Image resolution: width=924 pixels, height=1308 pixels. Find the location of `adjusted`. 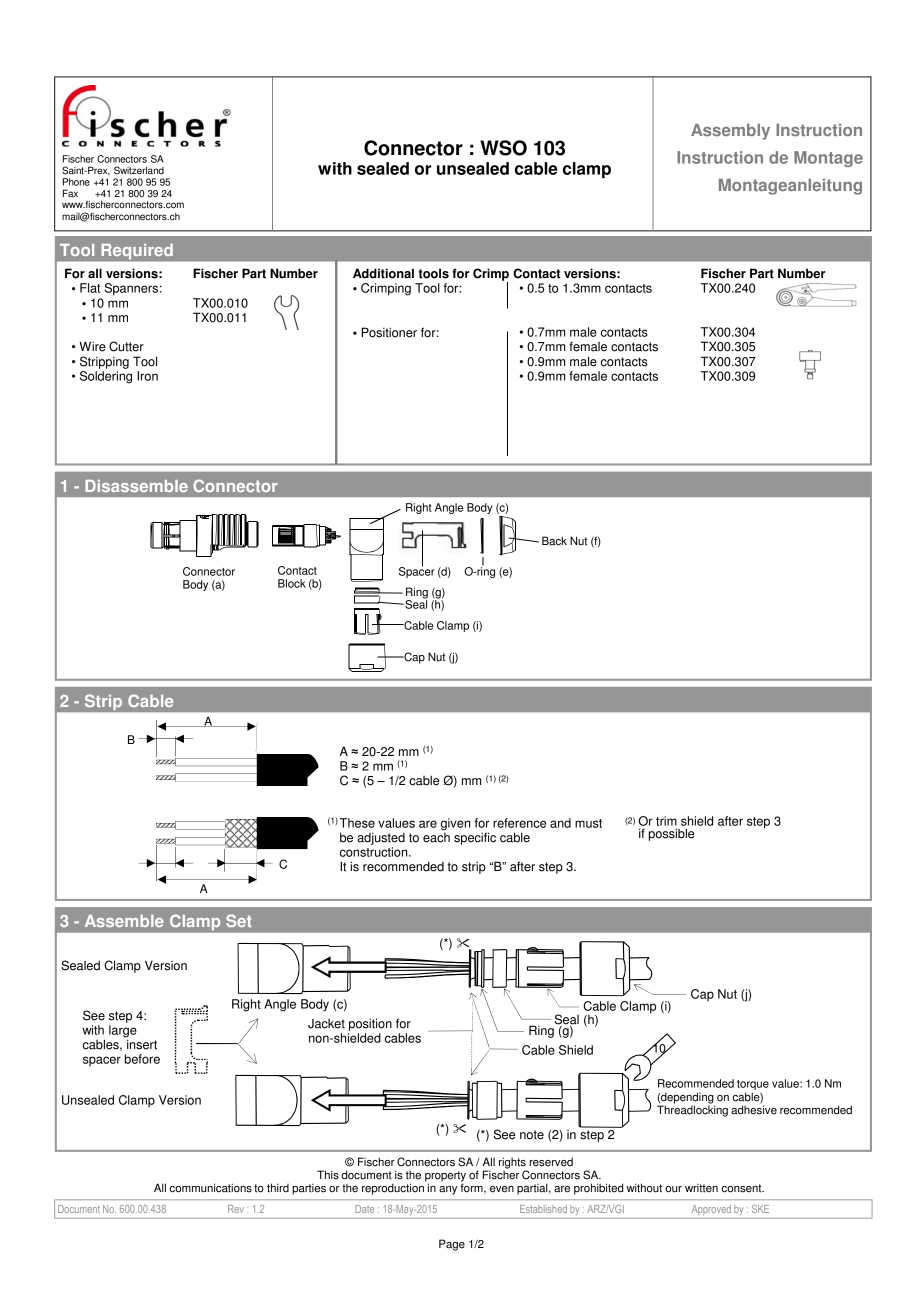

adjusted is located at coordinates (381, 838).
